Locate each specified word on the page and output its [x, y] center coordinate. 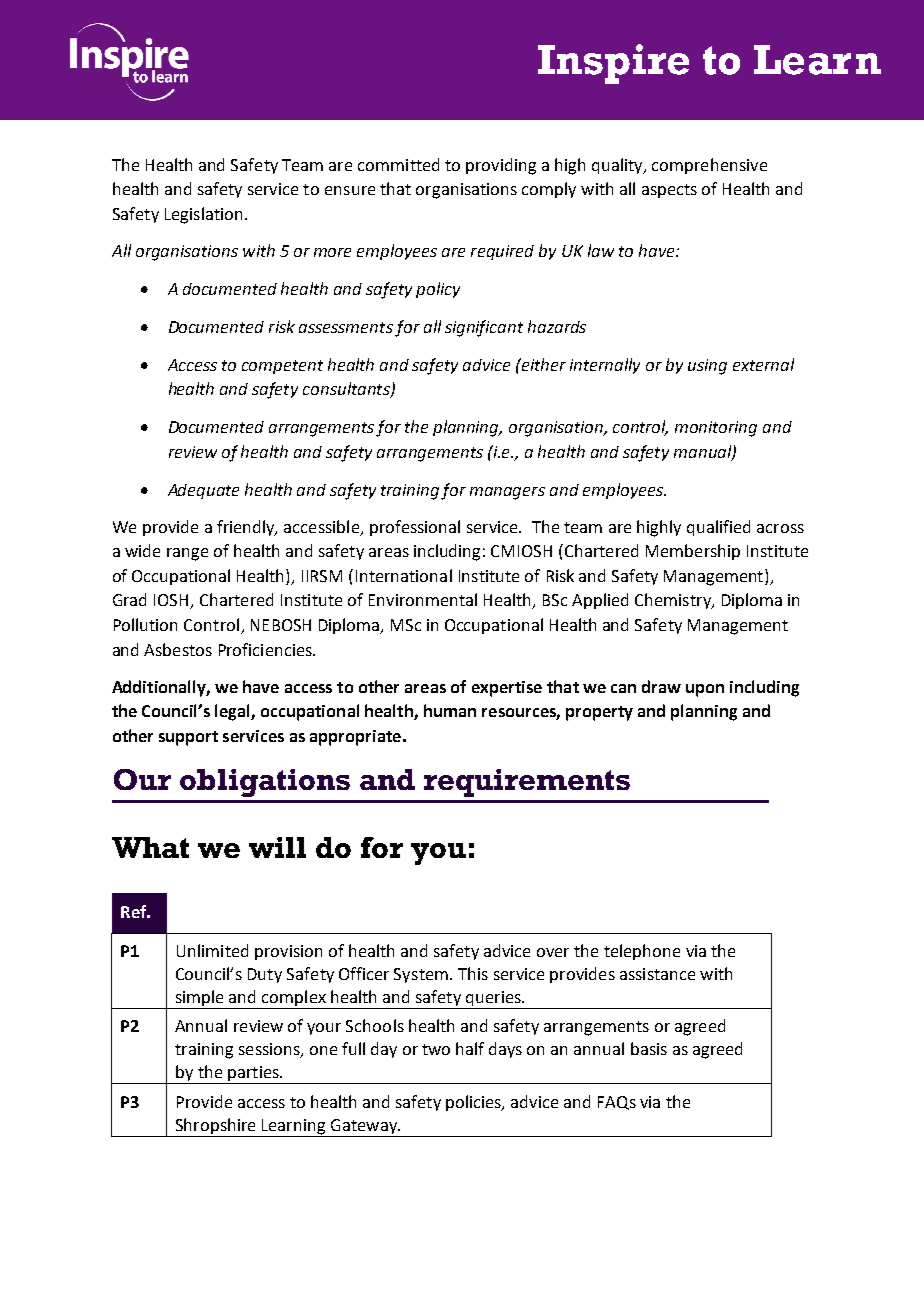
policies [475, 1103]
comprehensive [709, 166]
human [450, 710]
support [188, 738]
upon [705, 690]
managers [507, 493]
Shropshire [215, 1126]
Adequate [203, 491]
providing [501, 166]
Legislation [203, 215]
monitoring [716, 429]
